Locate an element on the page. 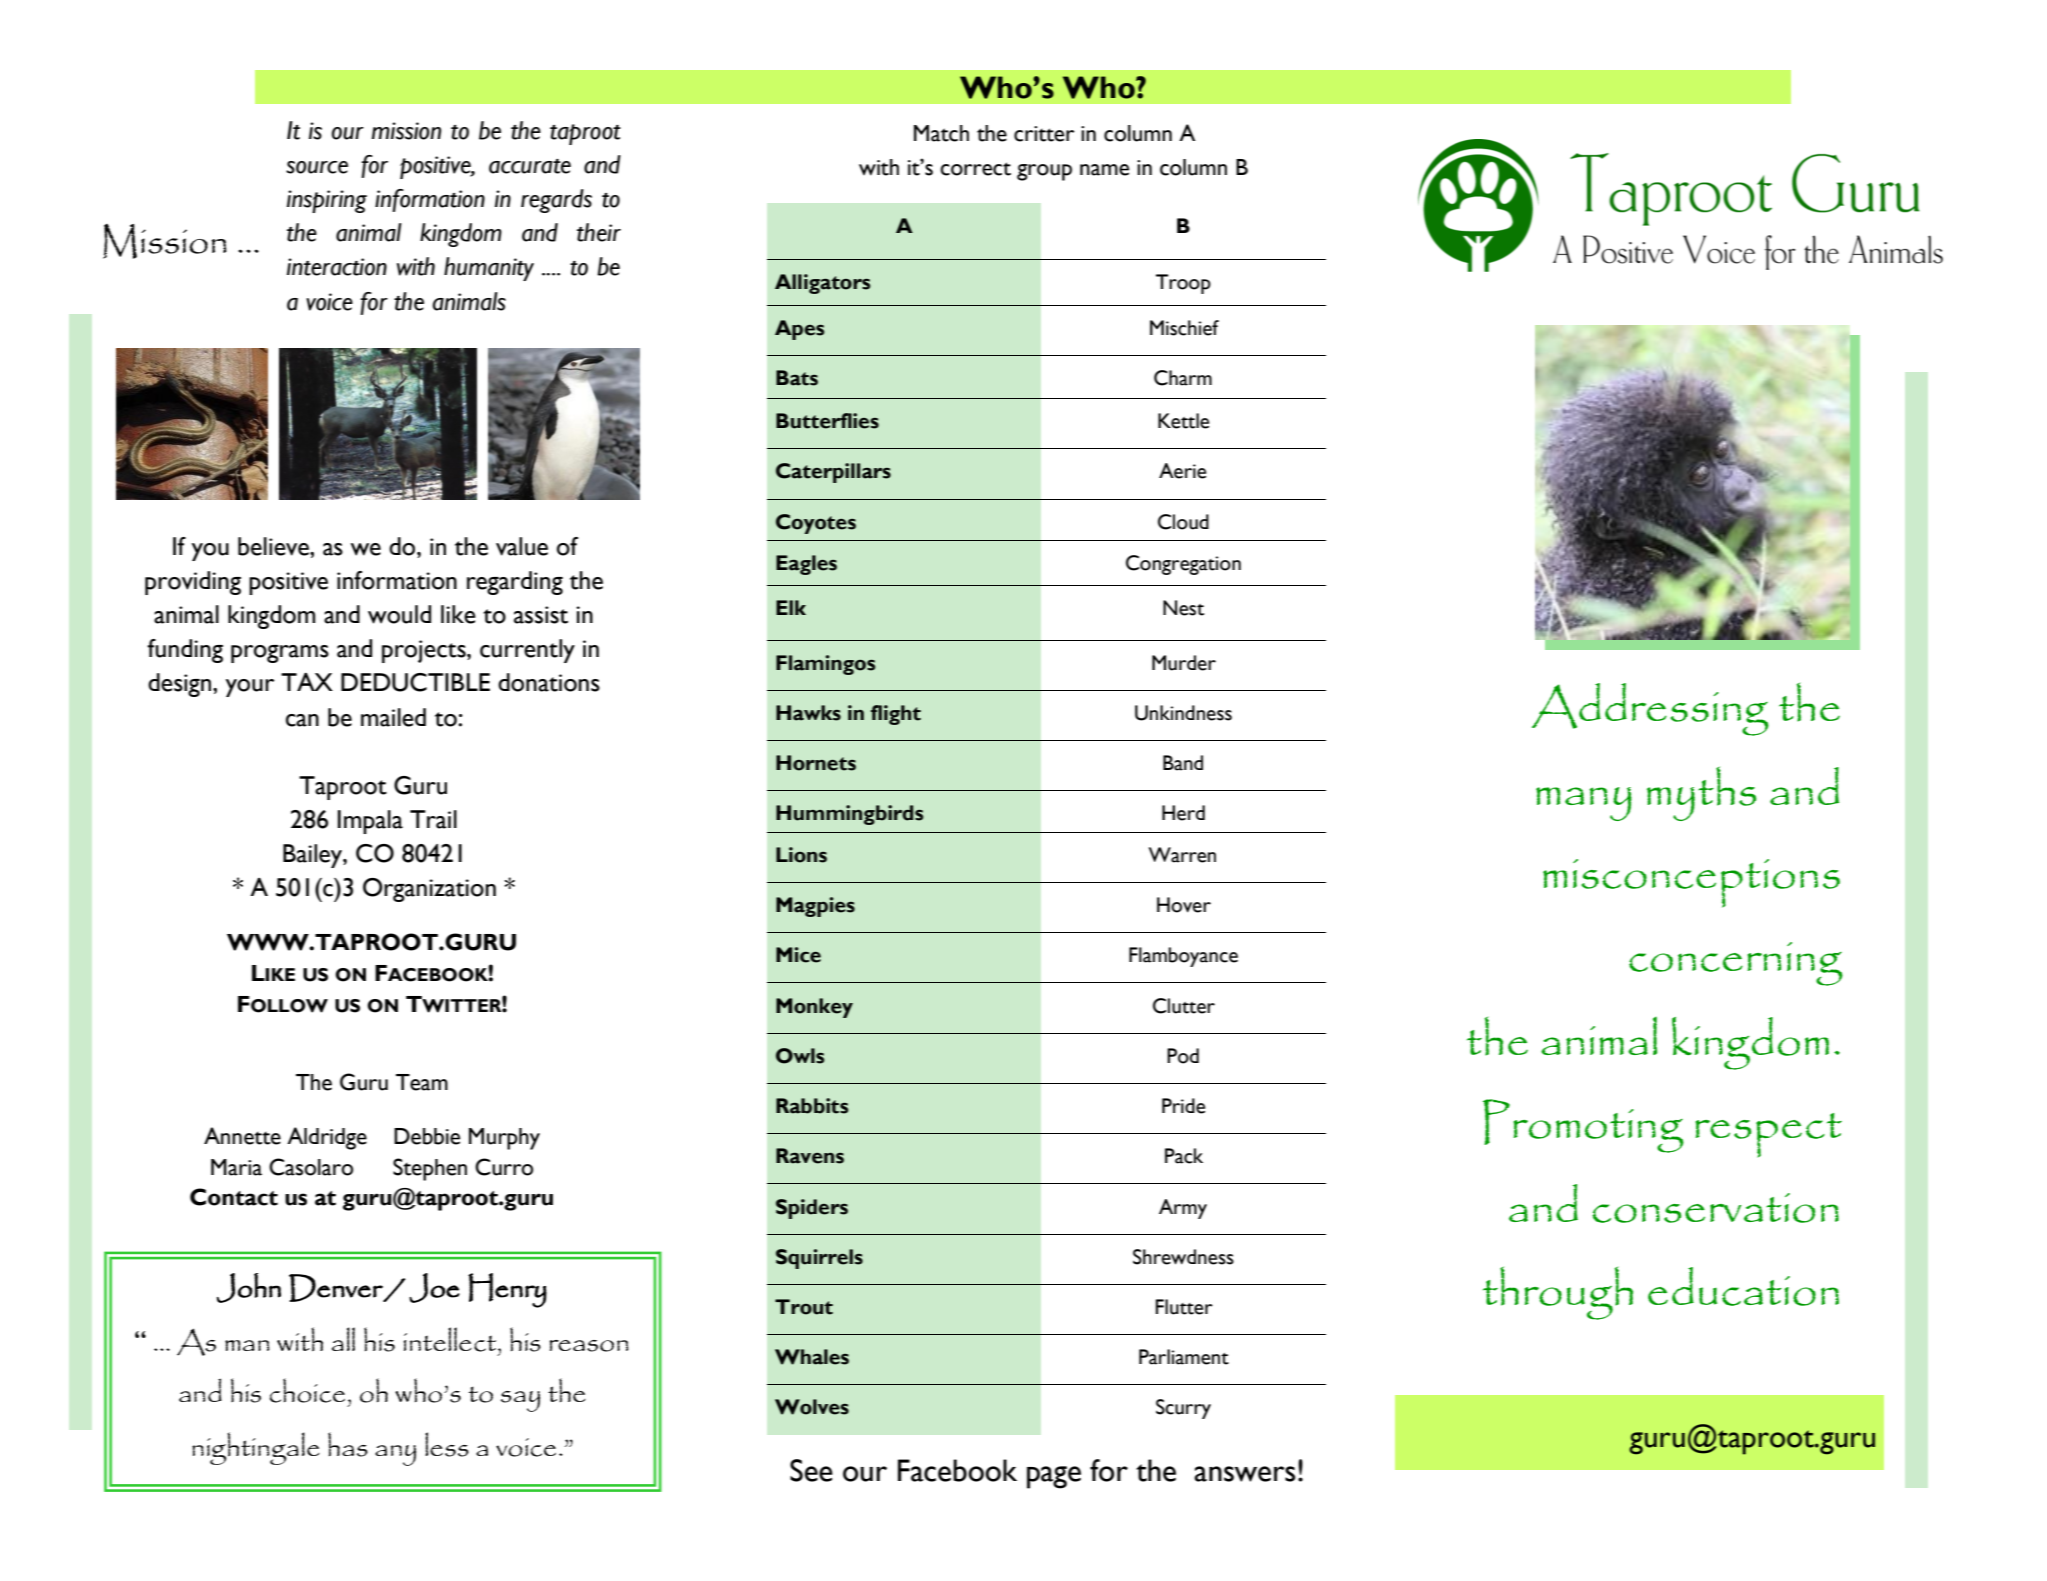  Owls is located at coordinates (800, 1056).
